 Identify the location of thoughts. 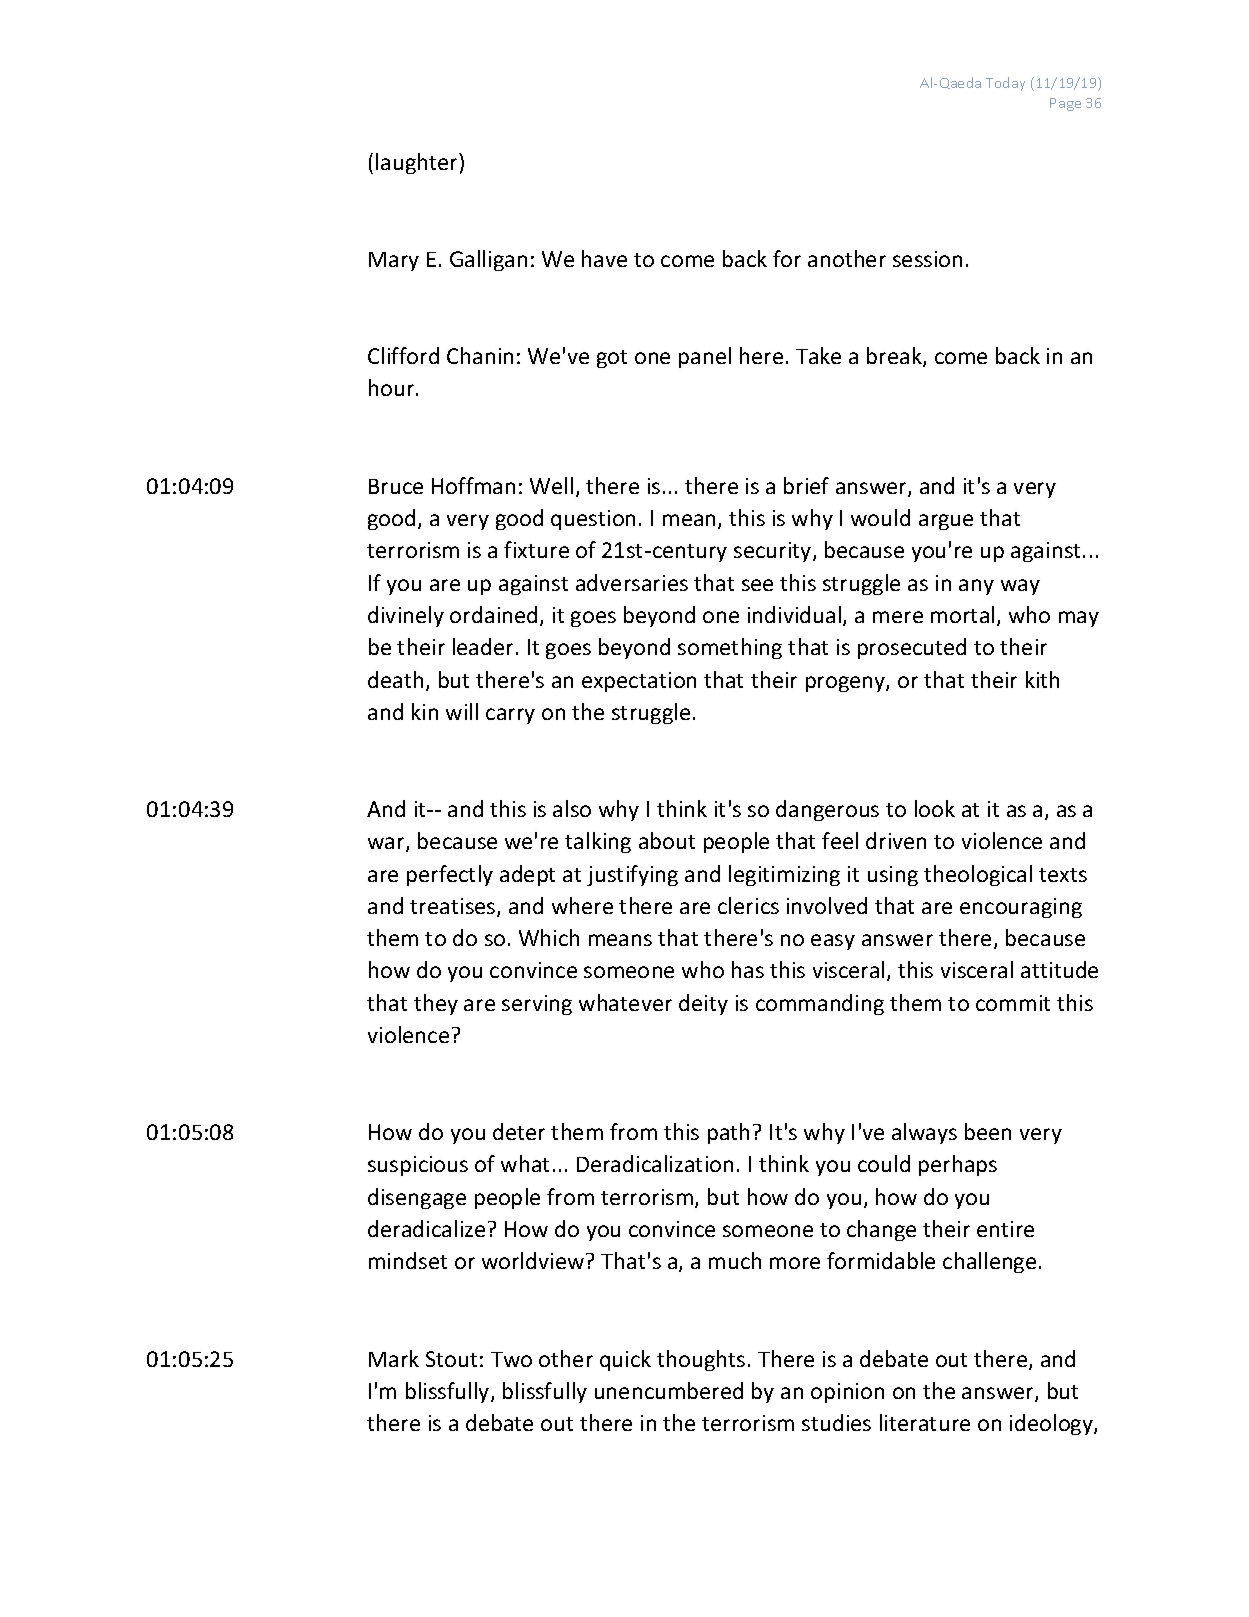
(701, 1360).
